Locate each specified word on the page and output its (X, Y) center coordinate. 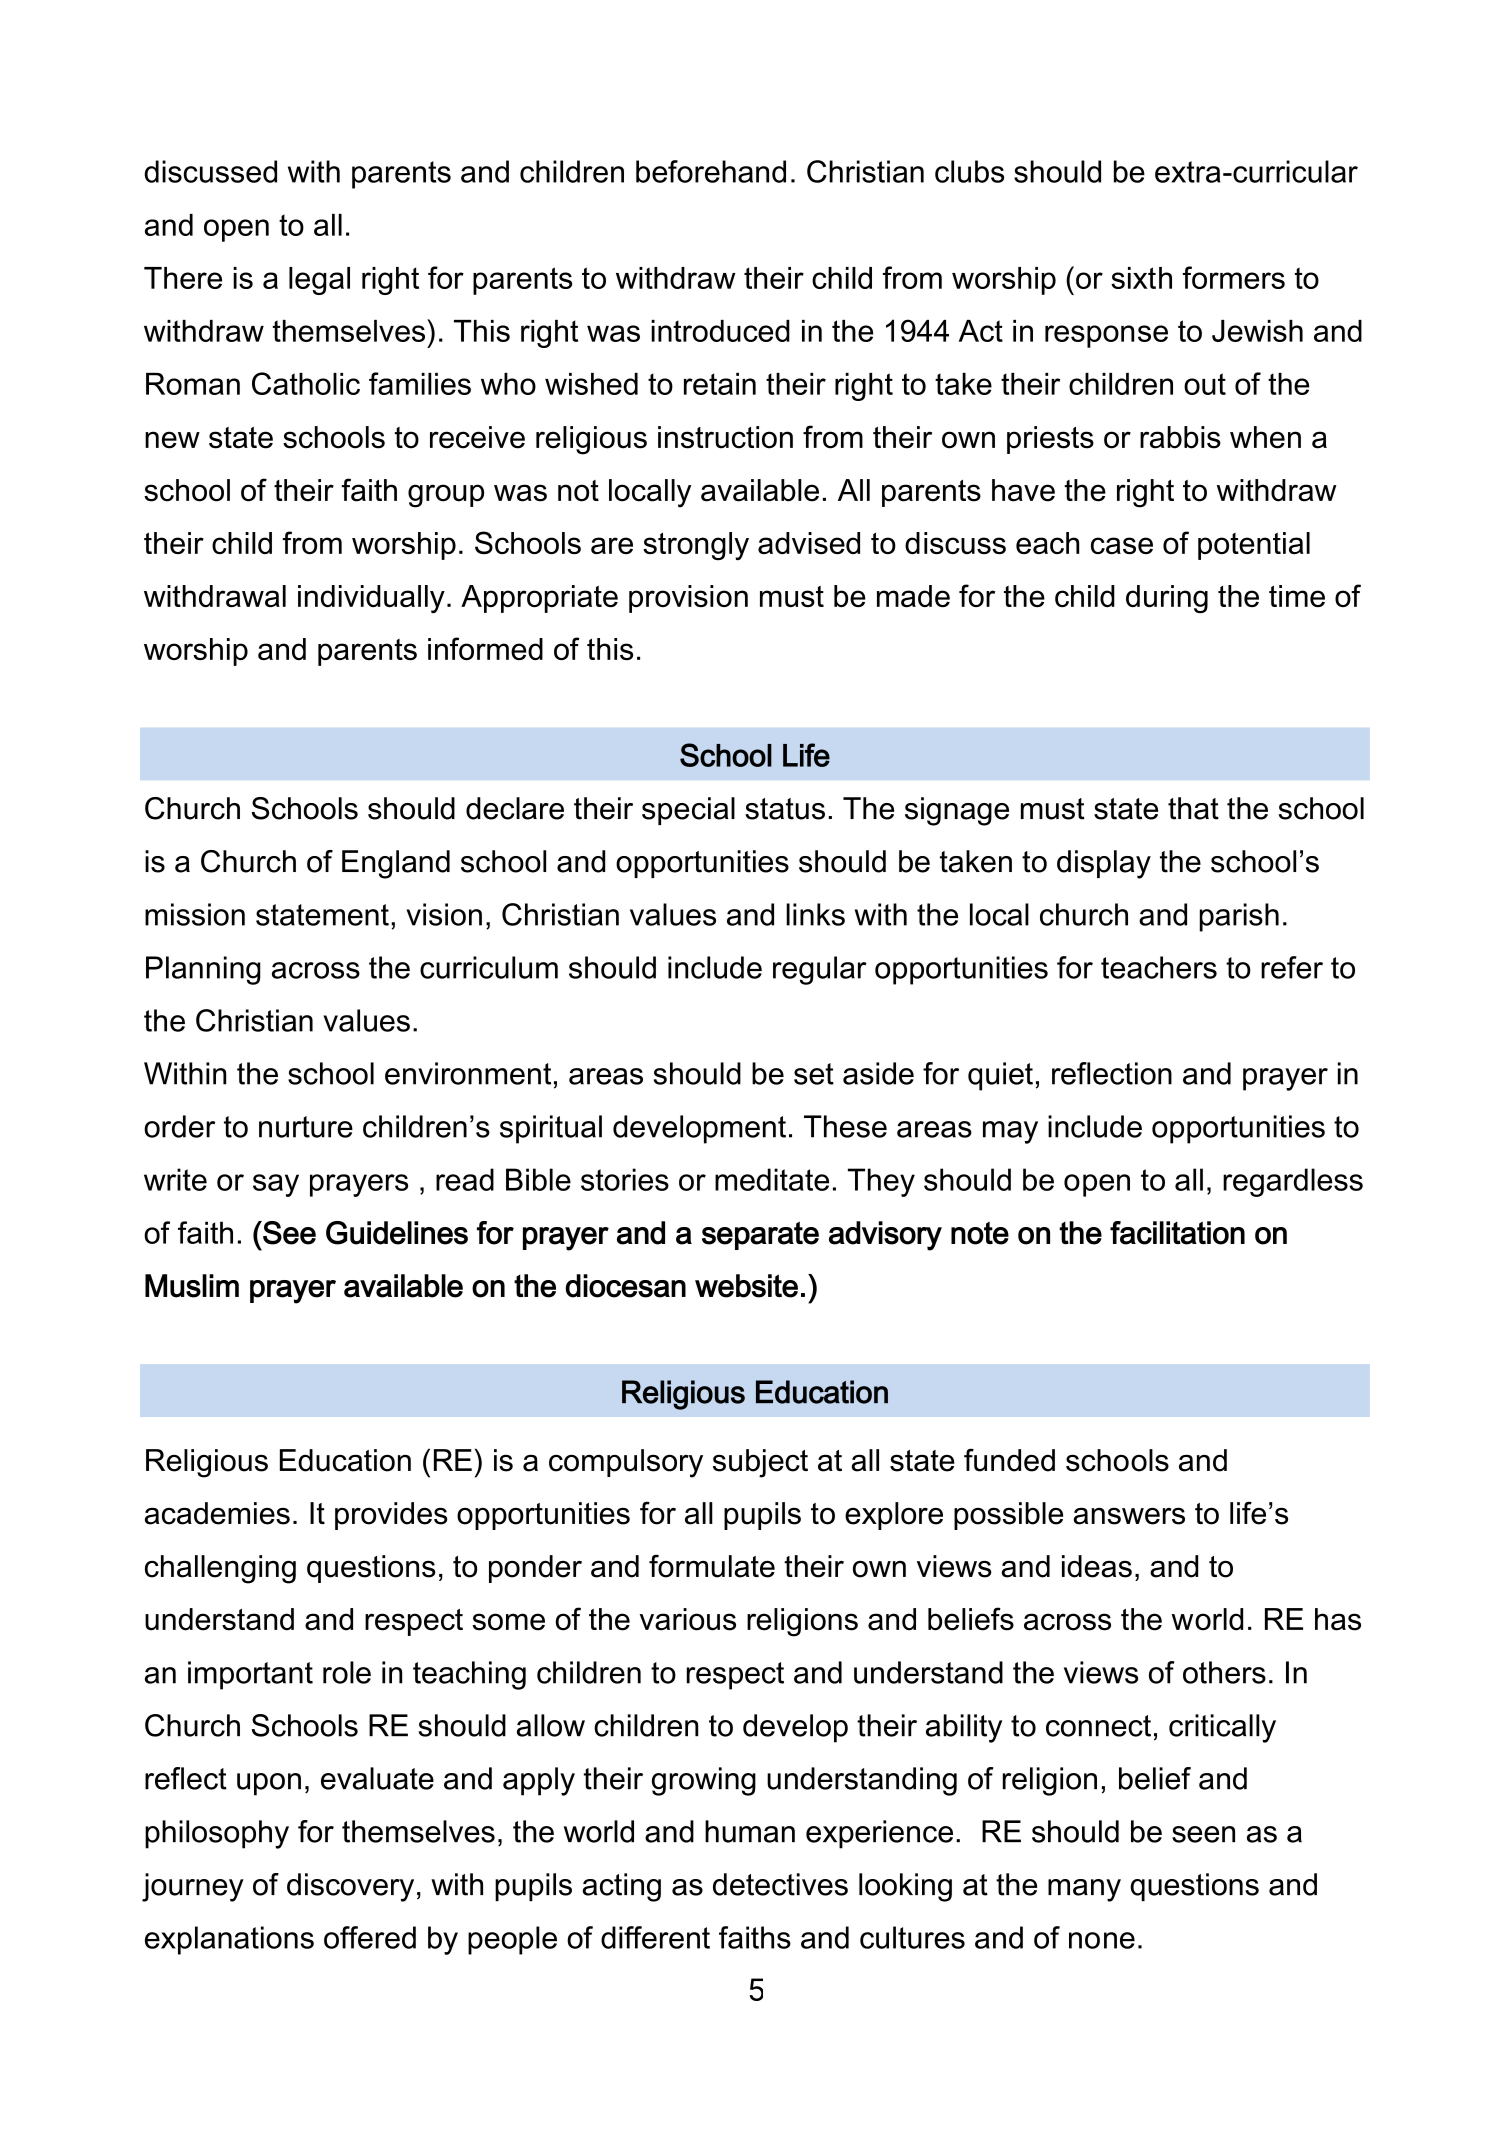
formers (1233, 277)
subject (760, 1463)
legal (319, 281)
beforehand (711, 171)
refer (1292, 967)
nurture (306, 1127)
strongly (696, 546)
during (1167, 599)
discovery (350, 1887)
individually (371, 599)
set (814, 1074)
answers (1129, 1516)
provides (391, 1516)
